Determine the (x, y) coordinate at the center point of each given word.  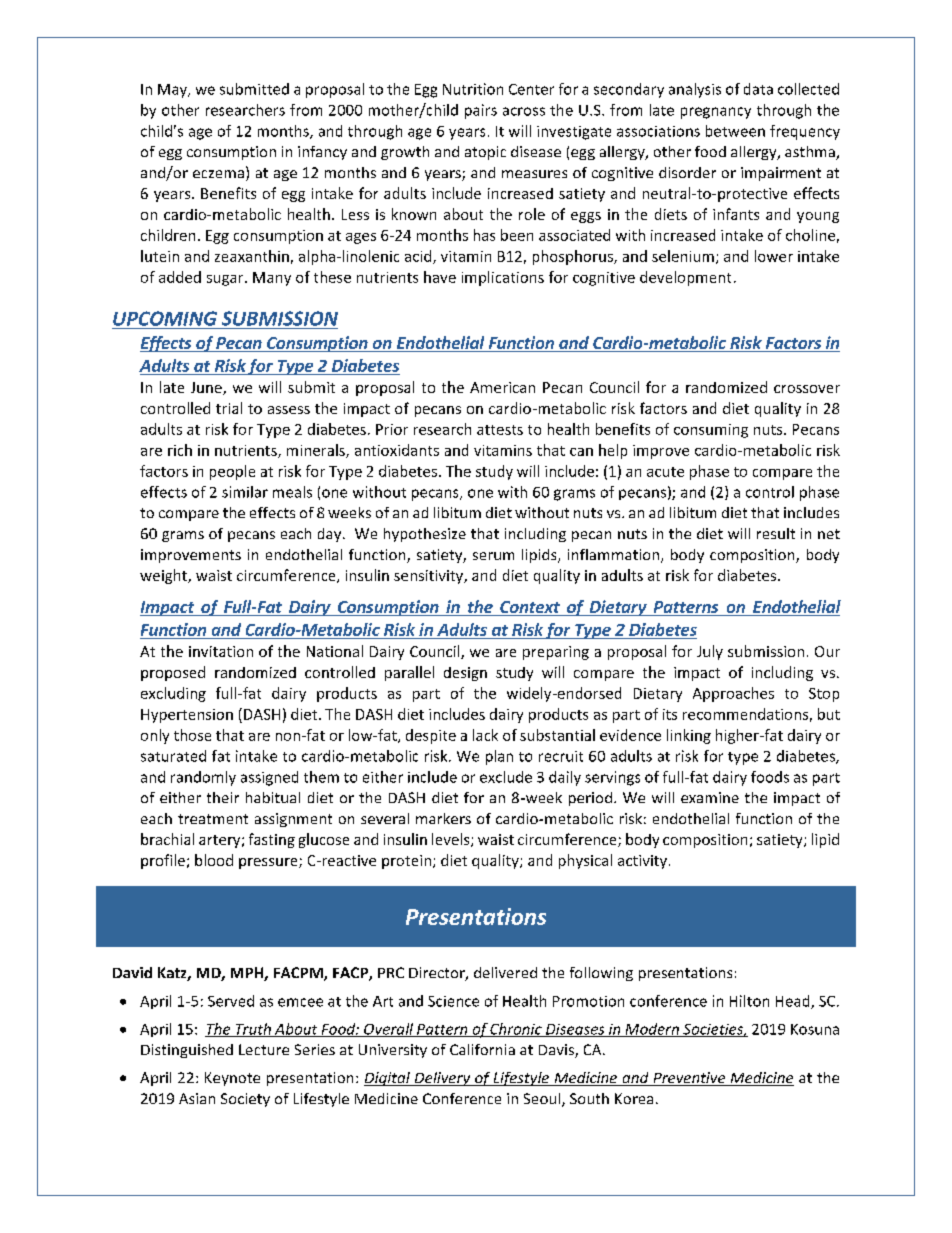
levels (452, 840)
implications (503, 278)
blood (214, 860)
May (174, 91)
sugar (226, 280)
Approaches (733, 694)
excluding (173, 694)
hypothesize (425, 535)
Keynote (232, 1079)
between (735, 131)
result (776, 533)
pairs (481, 111)
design (465, 674)
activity (642, 862)
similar (245, 492)
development (685, 278)
